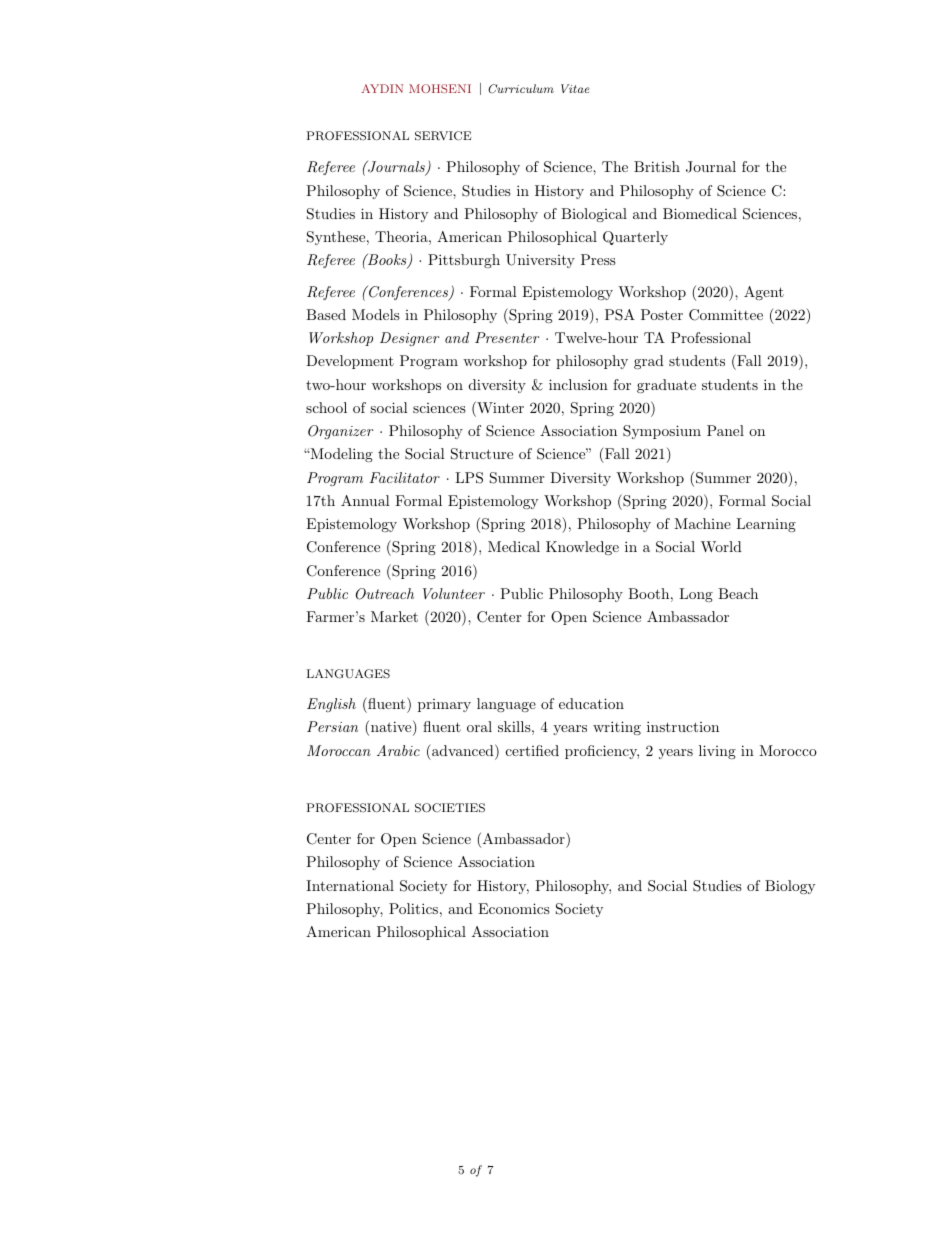 Image resolution: width=952 pixels, height=1233 pixels. I want to click on Models, so click(376, 314).
